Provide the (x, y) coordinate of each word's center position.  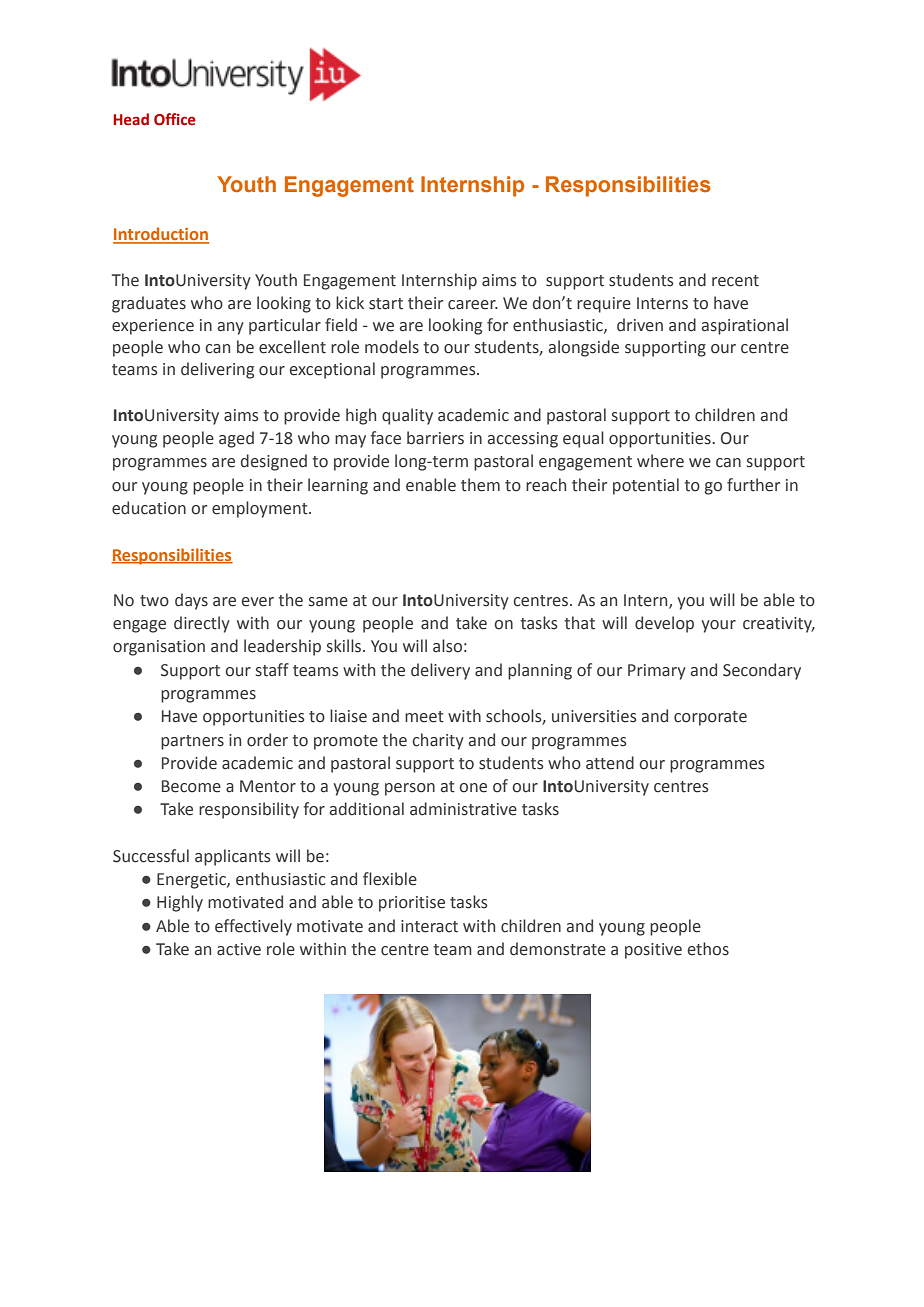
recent (735, 281)
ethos (708, 949)
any (231, 328)
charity (438, 741)
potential (646, 486)
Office (175, 119)
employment (261, 509)
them (480, 485)
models (392, 347)
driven (640, 325)
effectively (253, 927)
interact (429, 926)
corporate (710, 718)
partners (192, 742)
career (473, 305)
